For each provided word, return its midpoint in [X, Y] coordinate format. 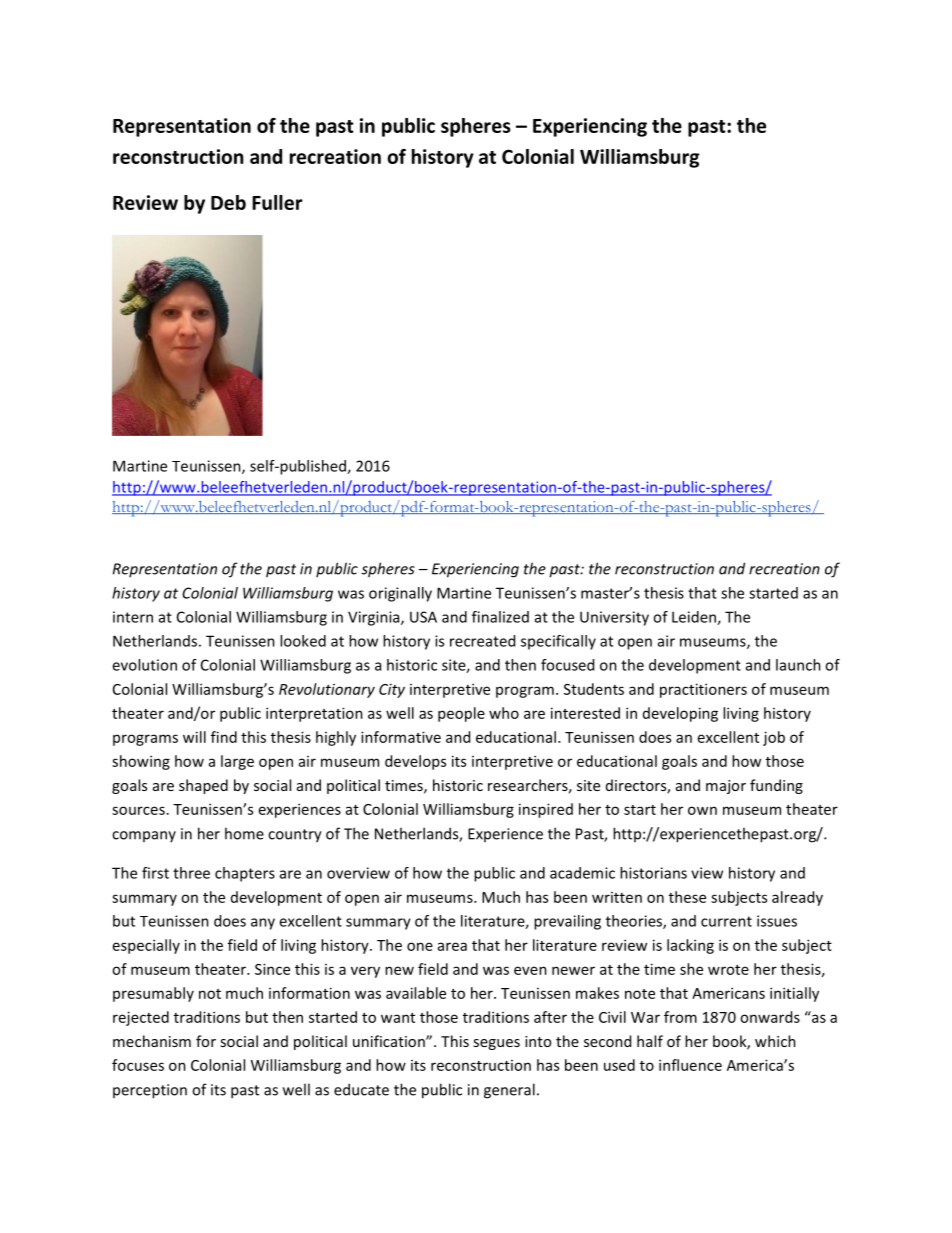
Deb [228, 202]
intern [133, 617]
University [614, 618]
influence [690, 1065]
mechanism [152, 1041]
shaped [203, 786]
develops [415, 762]
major [726, 787]
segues [496, 1044]
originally [400, 594]
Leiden [695, 618]
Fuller [277, 202]
